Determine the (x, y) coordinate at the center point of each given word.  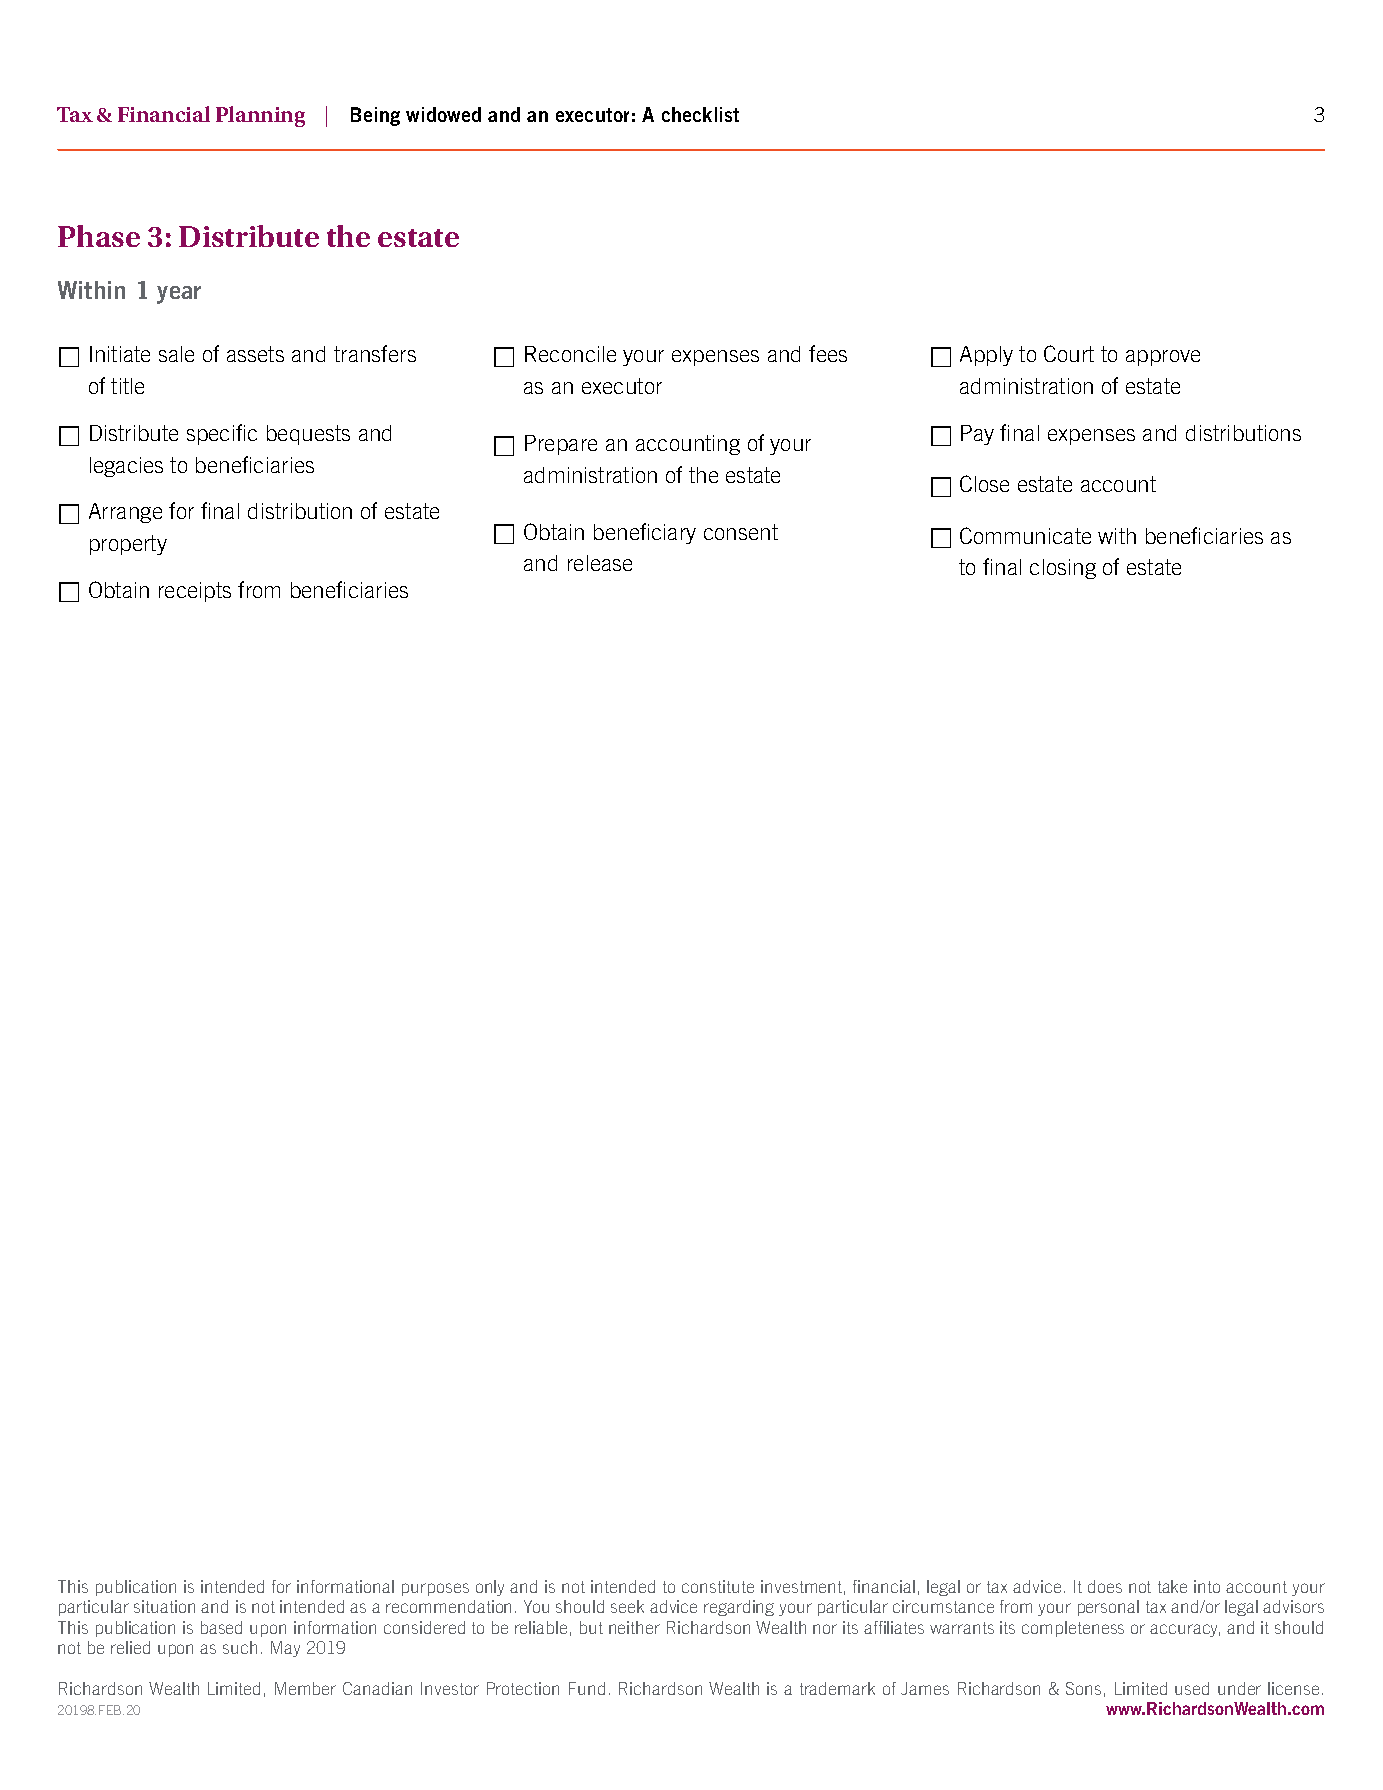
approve (1163, 358)
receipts (195, 592)
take (1172, 1586)
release (600, 563)
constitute (718, 1586)
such (240, 1647)
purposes (435, 1589)
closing (1063, 569)
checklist (700, 114)
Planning (260, 116)
